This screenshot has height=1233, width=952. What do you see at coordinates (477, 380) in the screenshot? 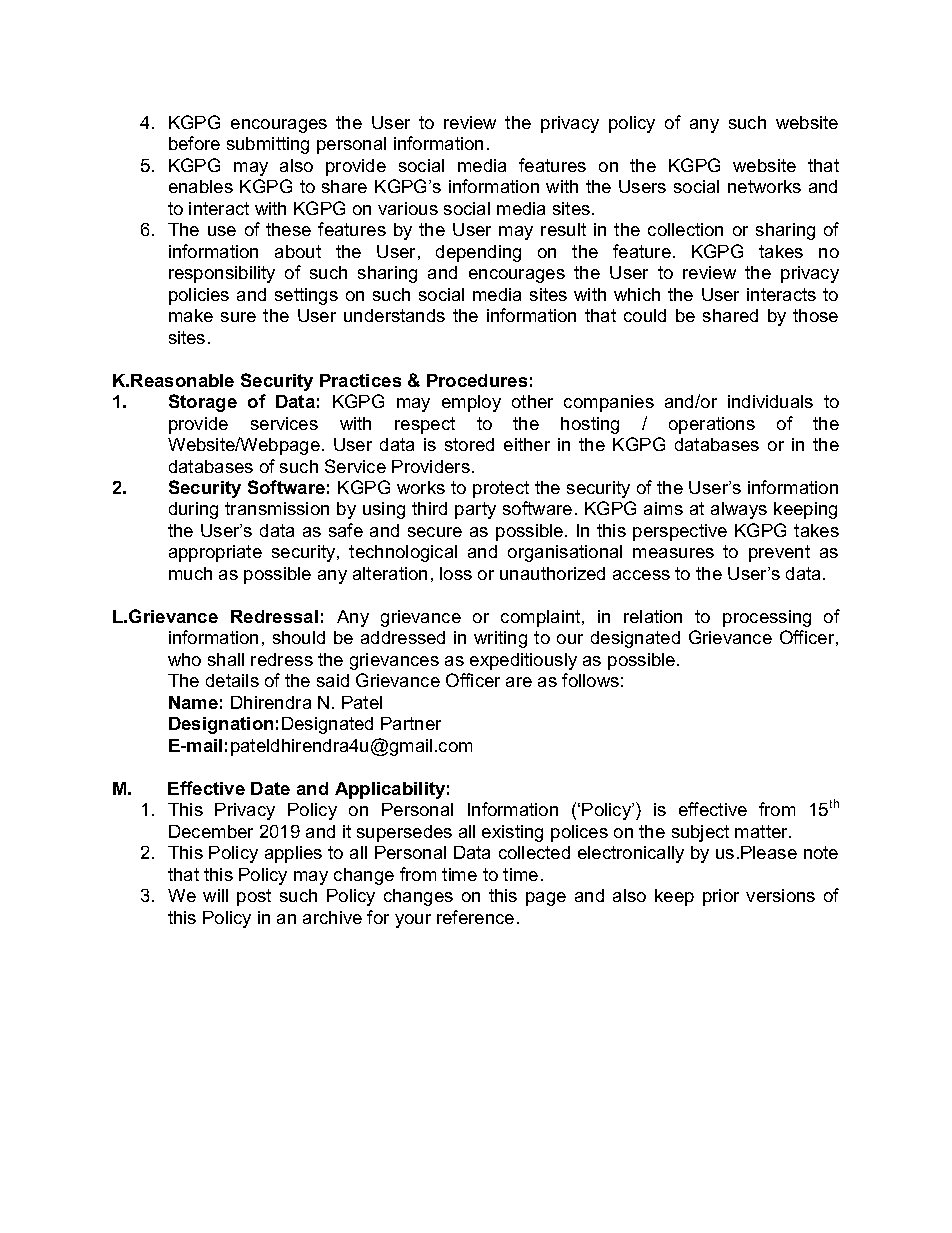
I see `Procedures` at bounding box center [477, 380].
